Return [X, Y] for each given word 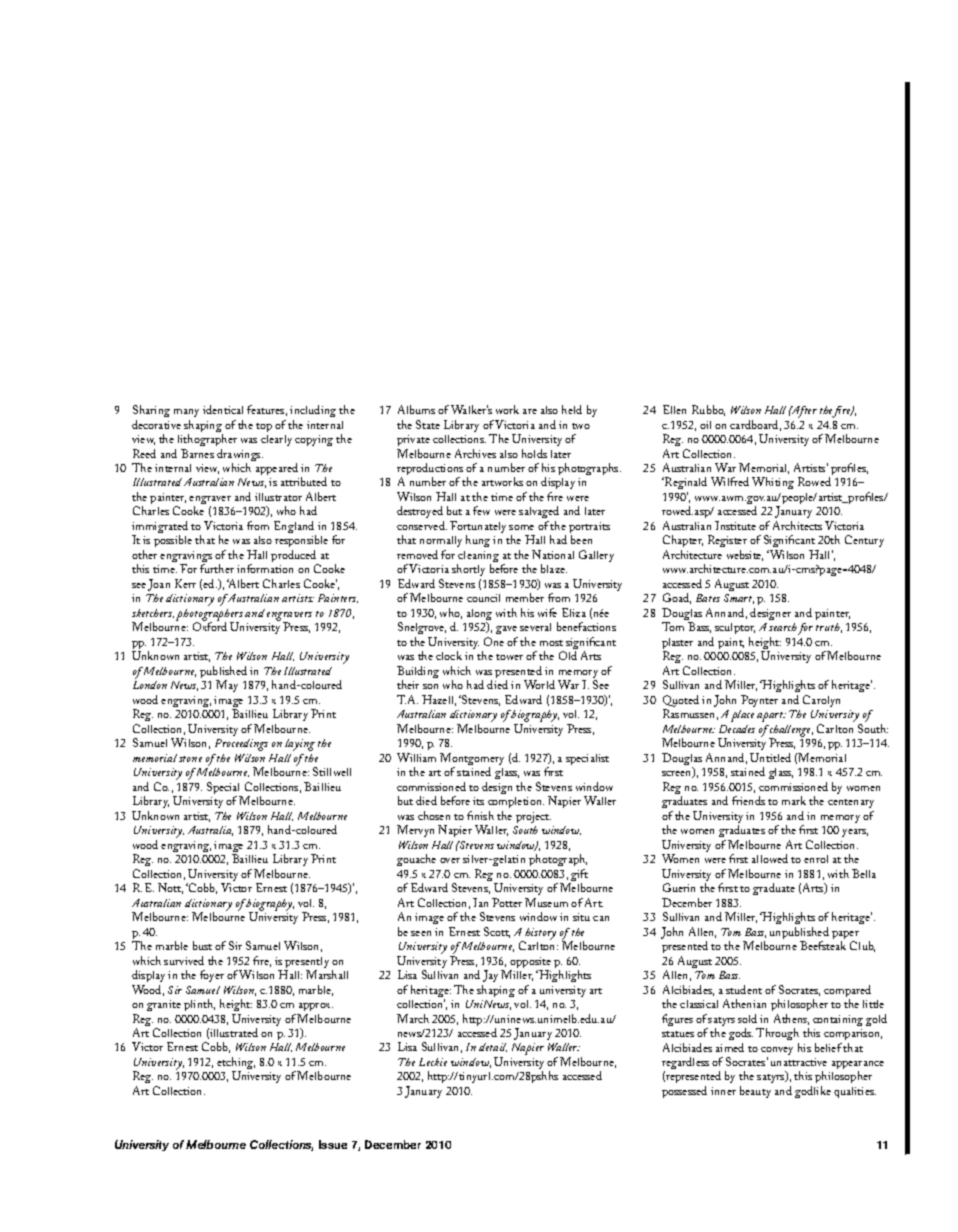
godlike [813, 1092]
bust [202, 945]
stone [190, 759]
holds [534, 453]
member [525, 597]
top [264, 427]
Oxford [210, 626]
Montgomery [472, 760]
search [783, 627]
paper [845, 936]
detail [493, 1047]
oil [705, 425]
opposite [530, 964]
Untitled [770, 757]
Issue [333, 1144]
